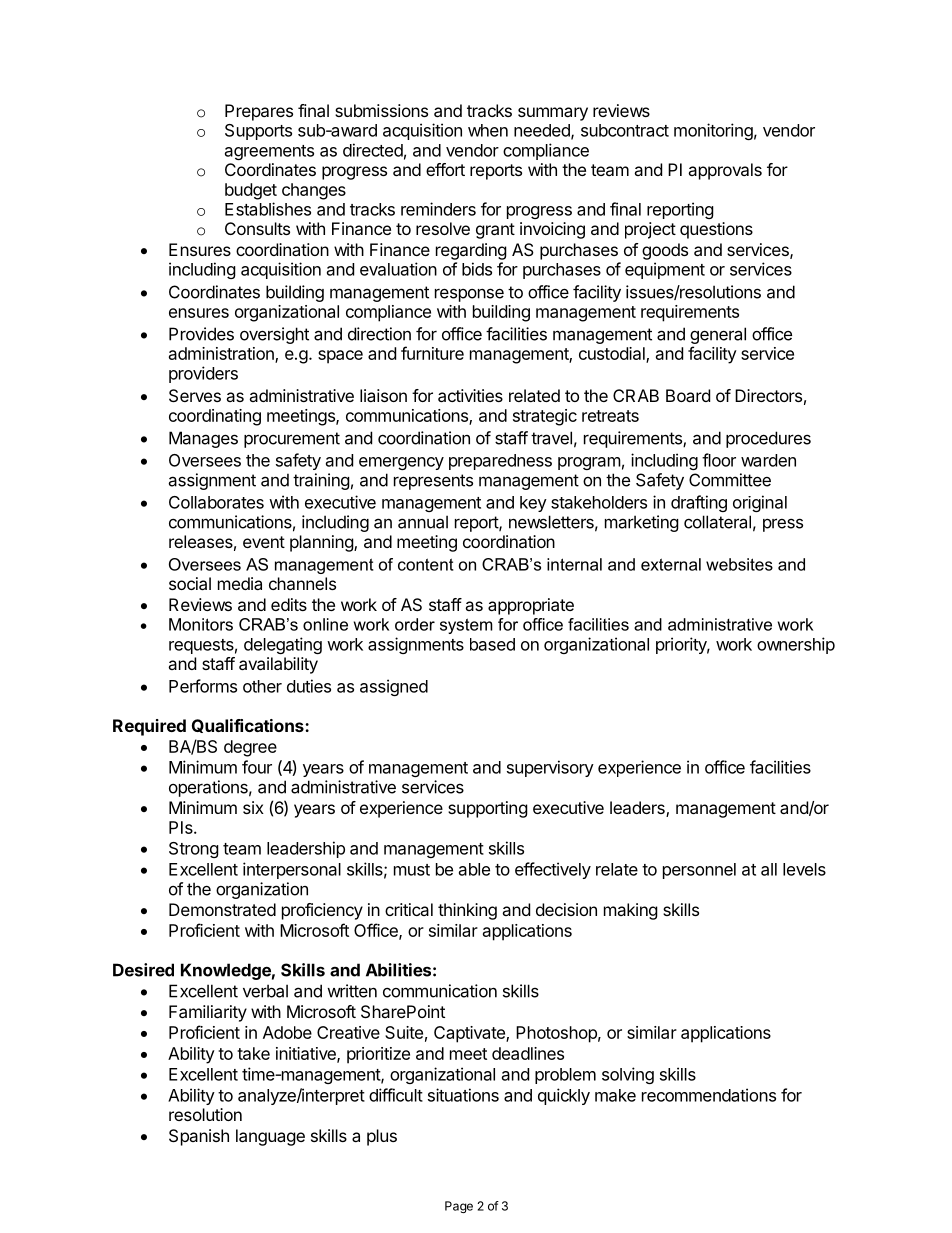  What do you see at coordinates (709, 1095) in the page?
I see `recommendations` at bounding box center [709, 1095].
